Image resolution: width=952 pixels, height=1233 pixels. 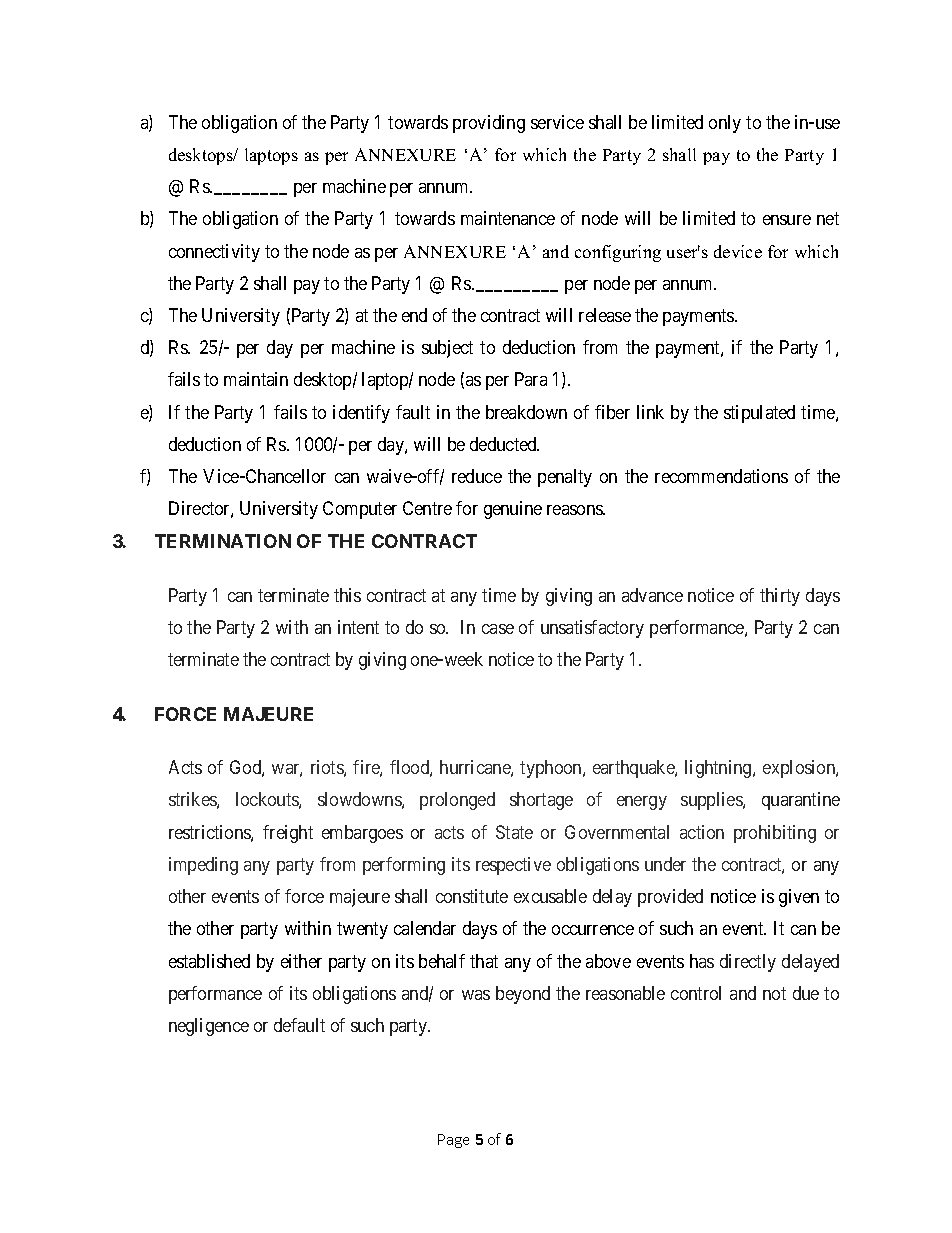 What do you see at coordinates (721, 476) in the screenshot?
I see `recommendations` at bounding box center [721, 476].
